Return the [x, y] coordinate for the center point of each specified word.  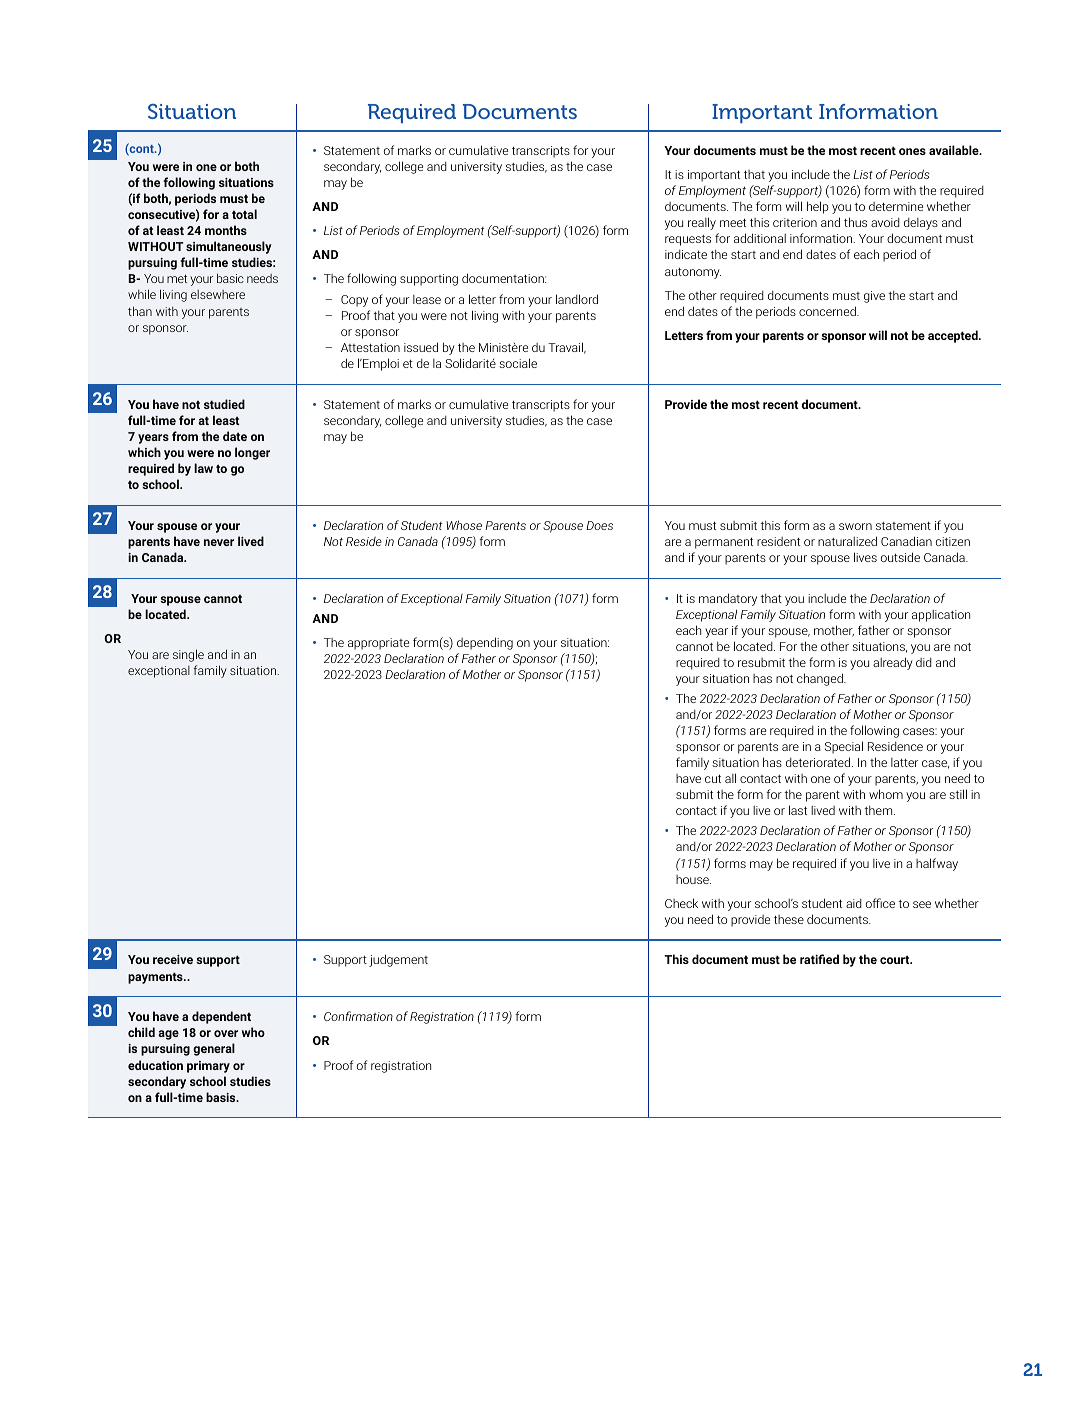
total [244, 214]
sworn [855, 526]
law [203, 468]
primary [208, 1067]
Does [599, 525]
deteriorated [819, 762]
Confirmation [358, 1016]
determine [896, 206]
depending [485, 643]
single [188, 655]
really [702, 223]
